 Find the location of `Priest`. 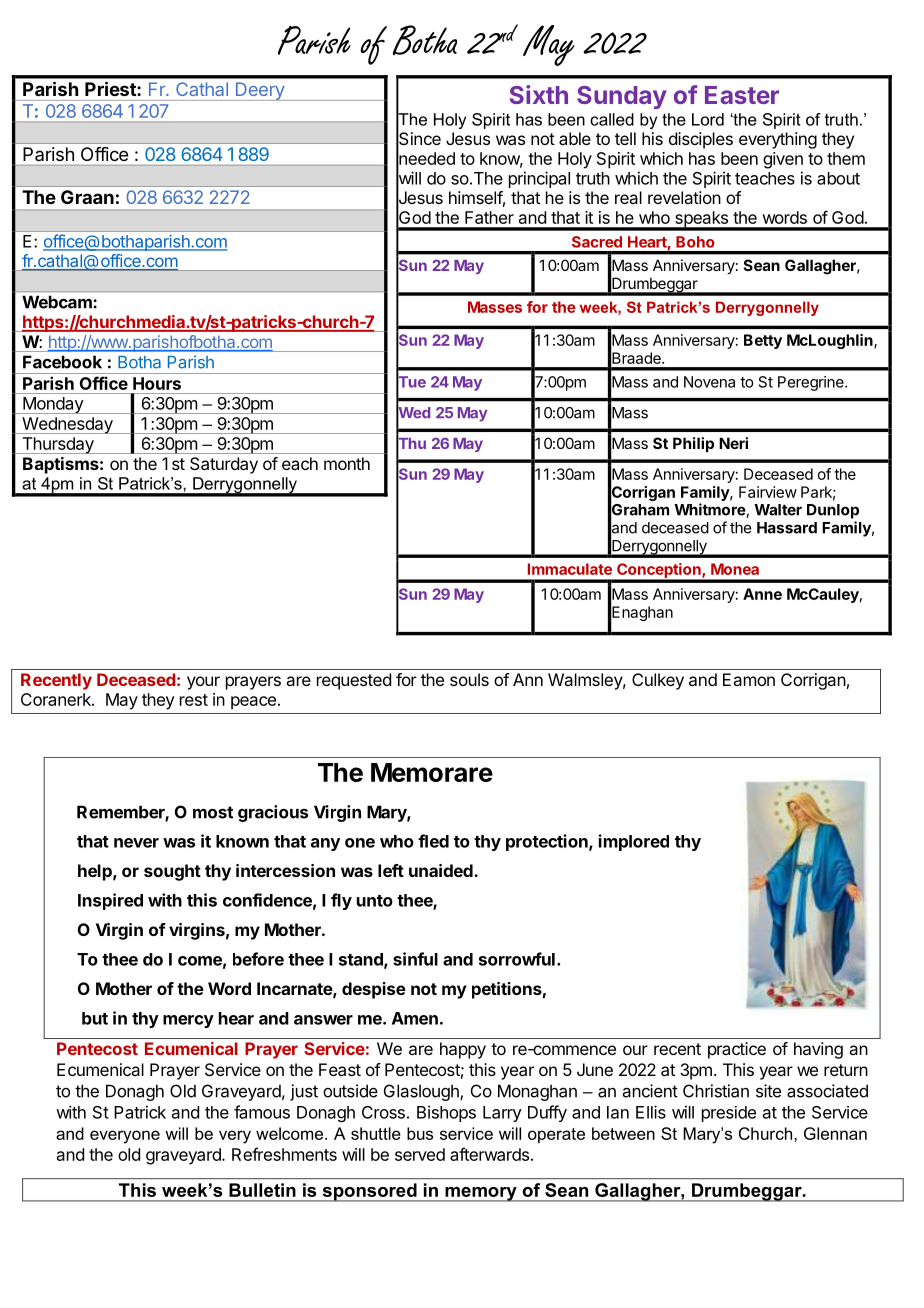

Priest is located at coordinates (110, 89).
